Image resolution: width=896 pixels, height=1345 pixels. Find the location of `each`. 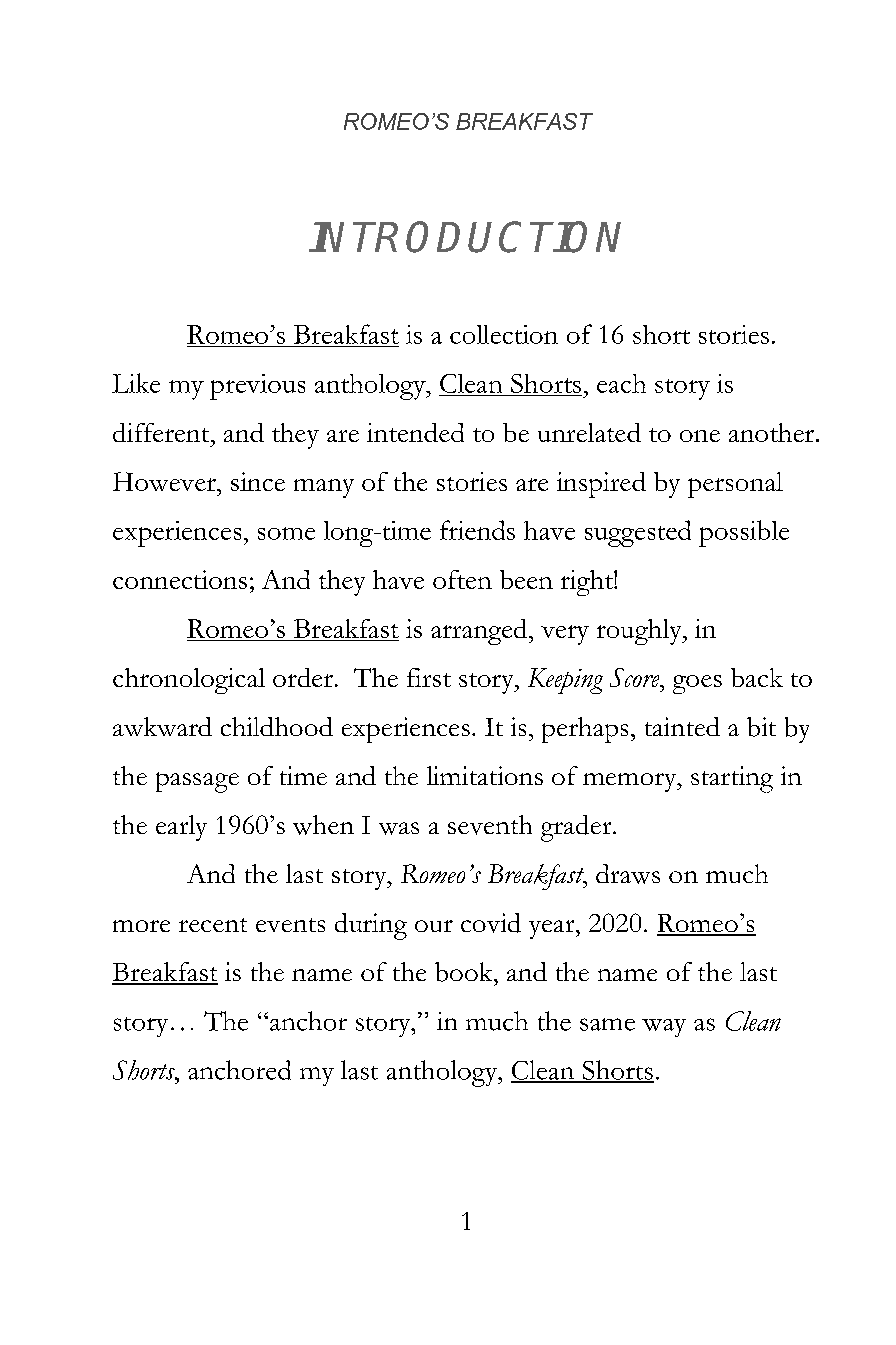

each is located at coordinates (621, 383).
